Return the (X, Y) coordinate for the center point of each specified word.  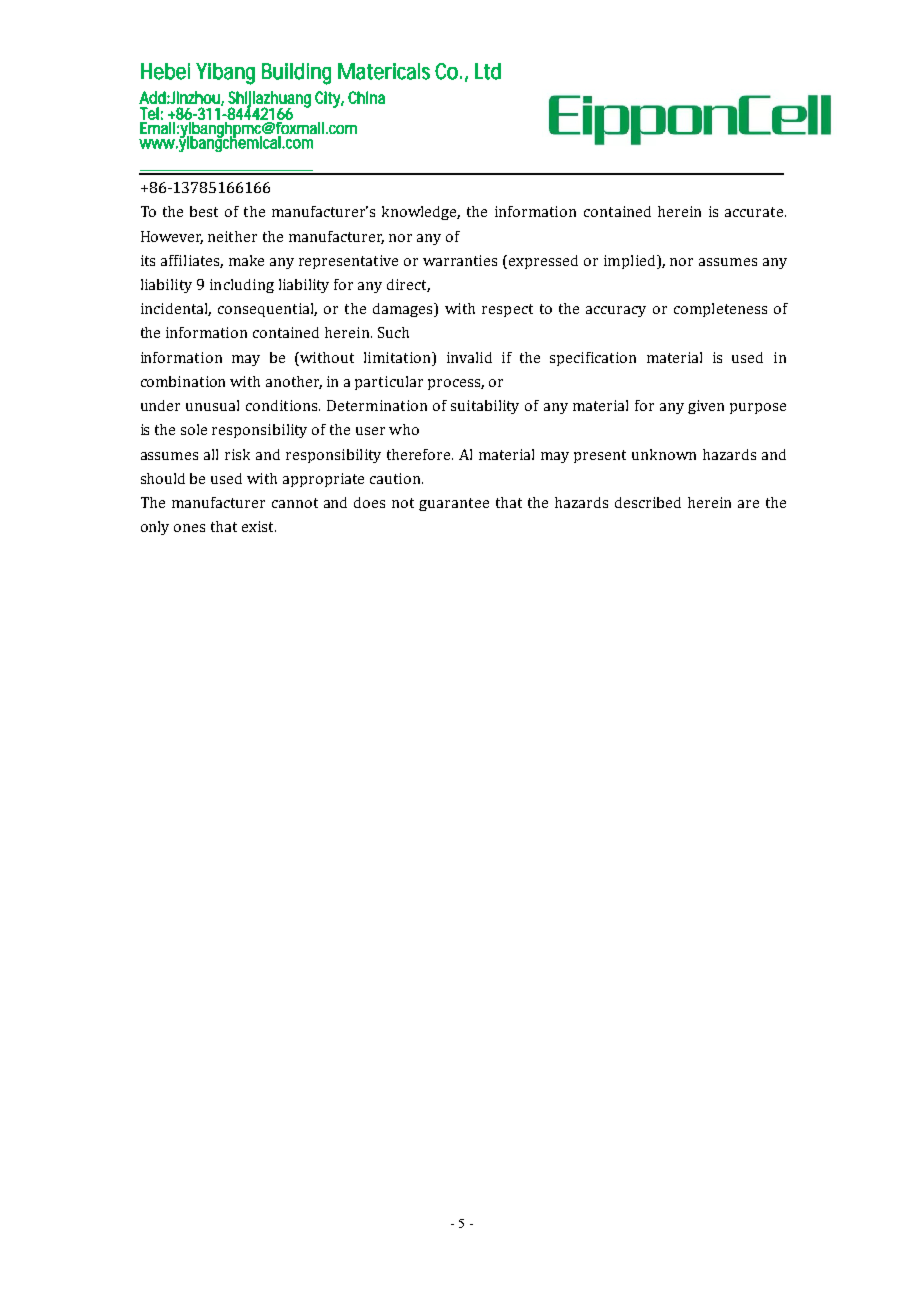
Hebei (165, 71)
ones (189, 528)
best (204, 211)
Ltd (488, 71)
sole (194, 429)
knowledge (421, 213)
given (706, 407)
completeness (720, 310)
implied (631, 262)
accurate (754, 212)
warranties (460, 260)
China (366, 97)
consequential (267, 310)
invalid (469, 357)
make (246, 260)
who (404, 429)
